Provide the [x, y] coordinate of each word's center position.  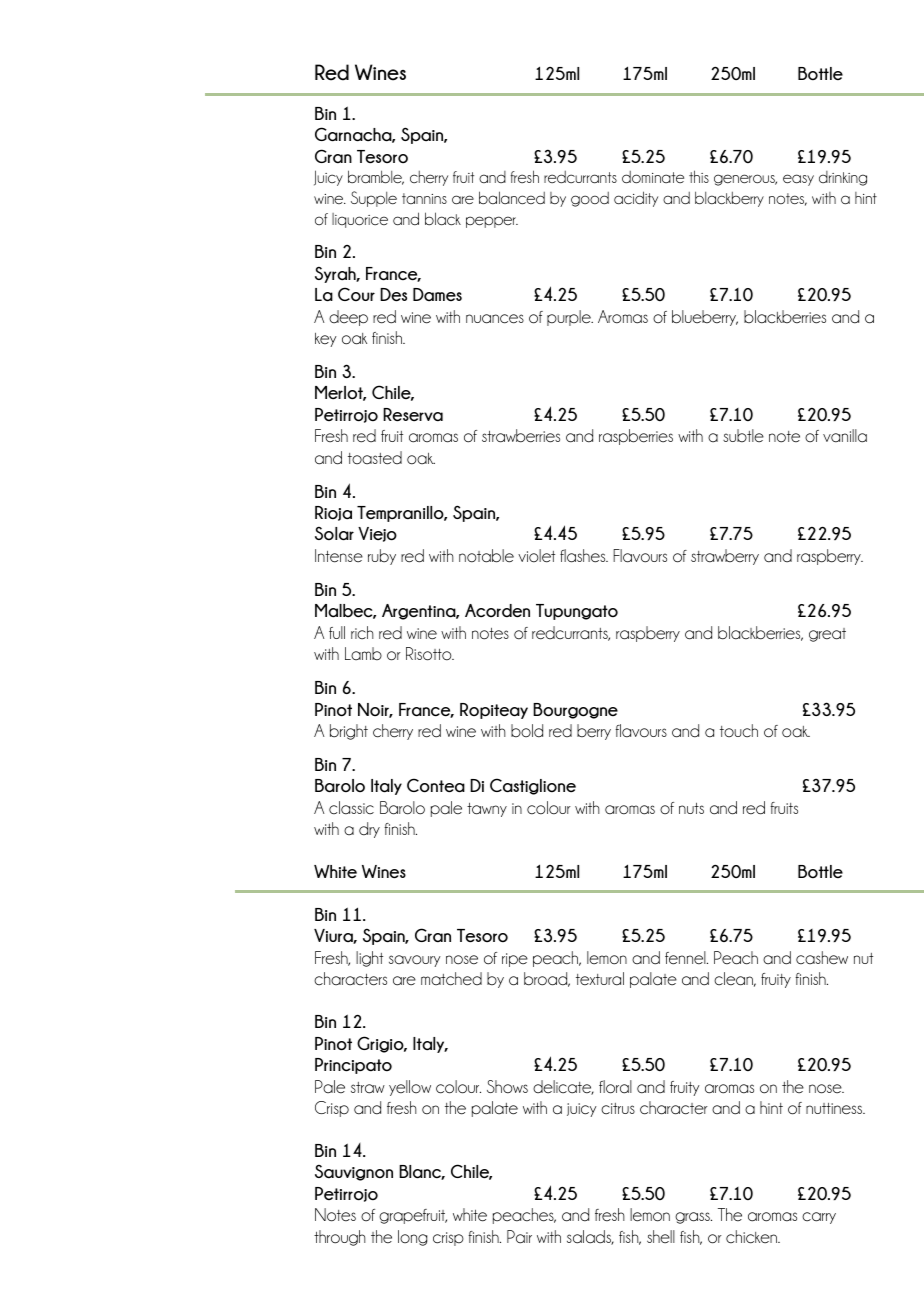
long [412, 1238]
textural [600, 979]
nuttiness [835, 1109]
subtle [743, 436]
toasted [375, 458]
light [369, 959]
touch [739, 731]
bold [527, 731]
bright [349, 732]
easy [798, 180]
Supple [374, 199]
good [590, 199]
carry [819, 1218]
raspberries [636, 437]
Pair [519, 1237]
